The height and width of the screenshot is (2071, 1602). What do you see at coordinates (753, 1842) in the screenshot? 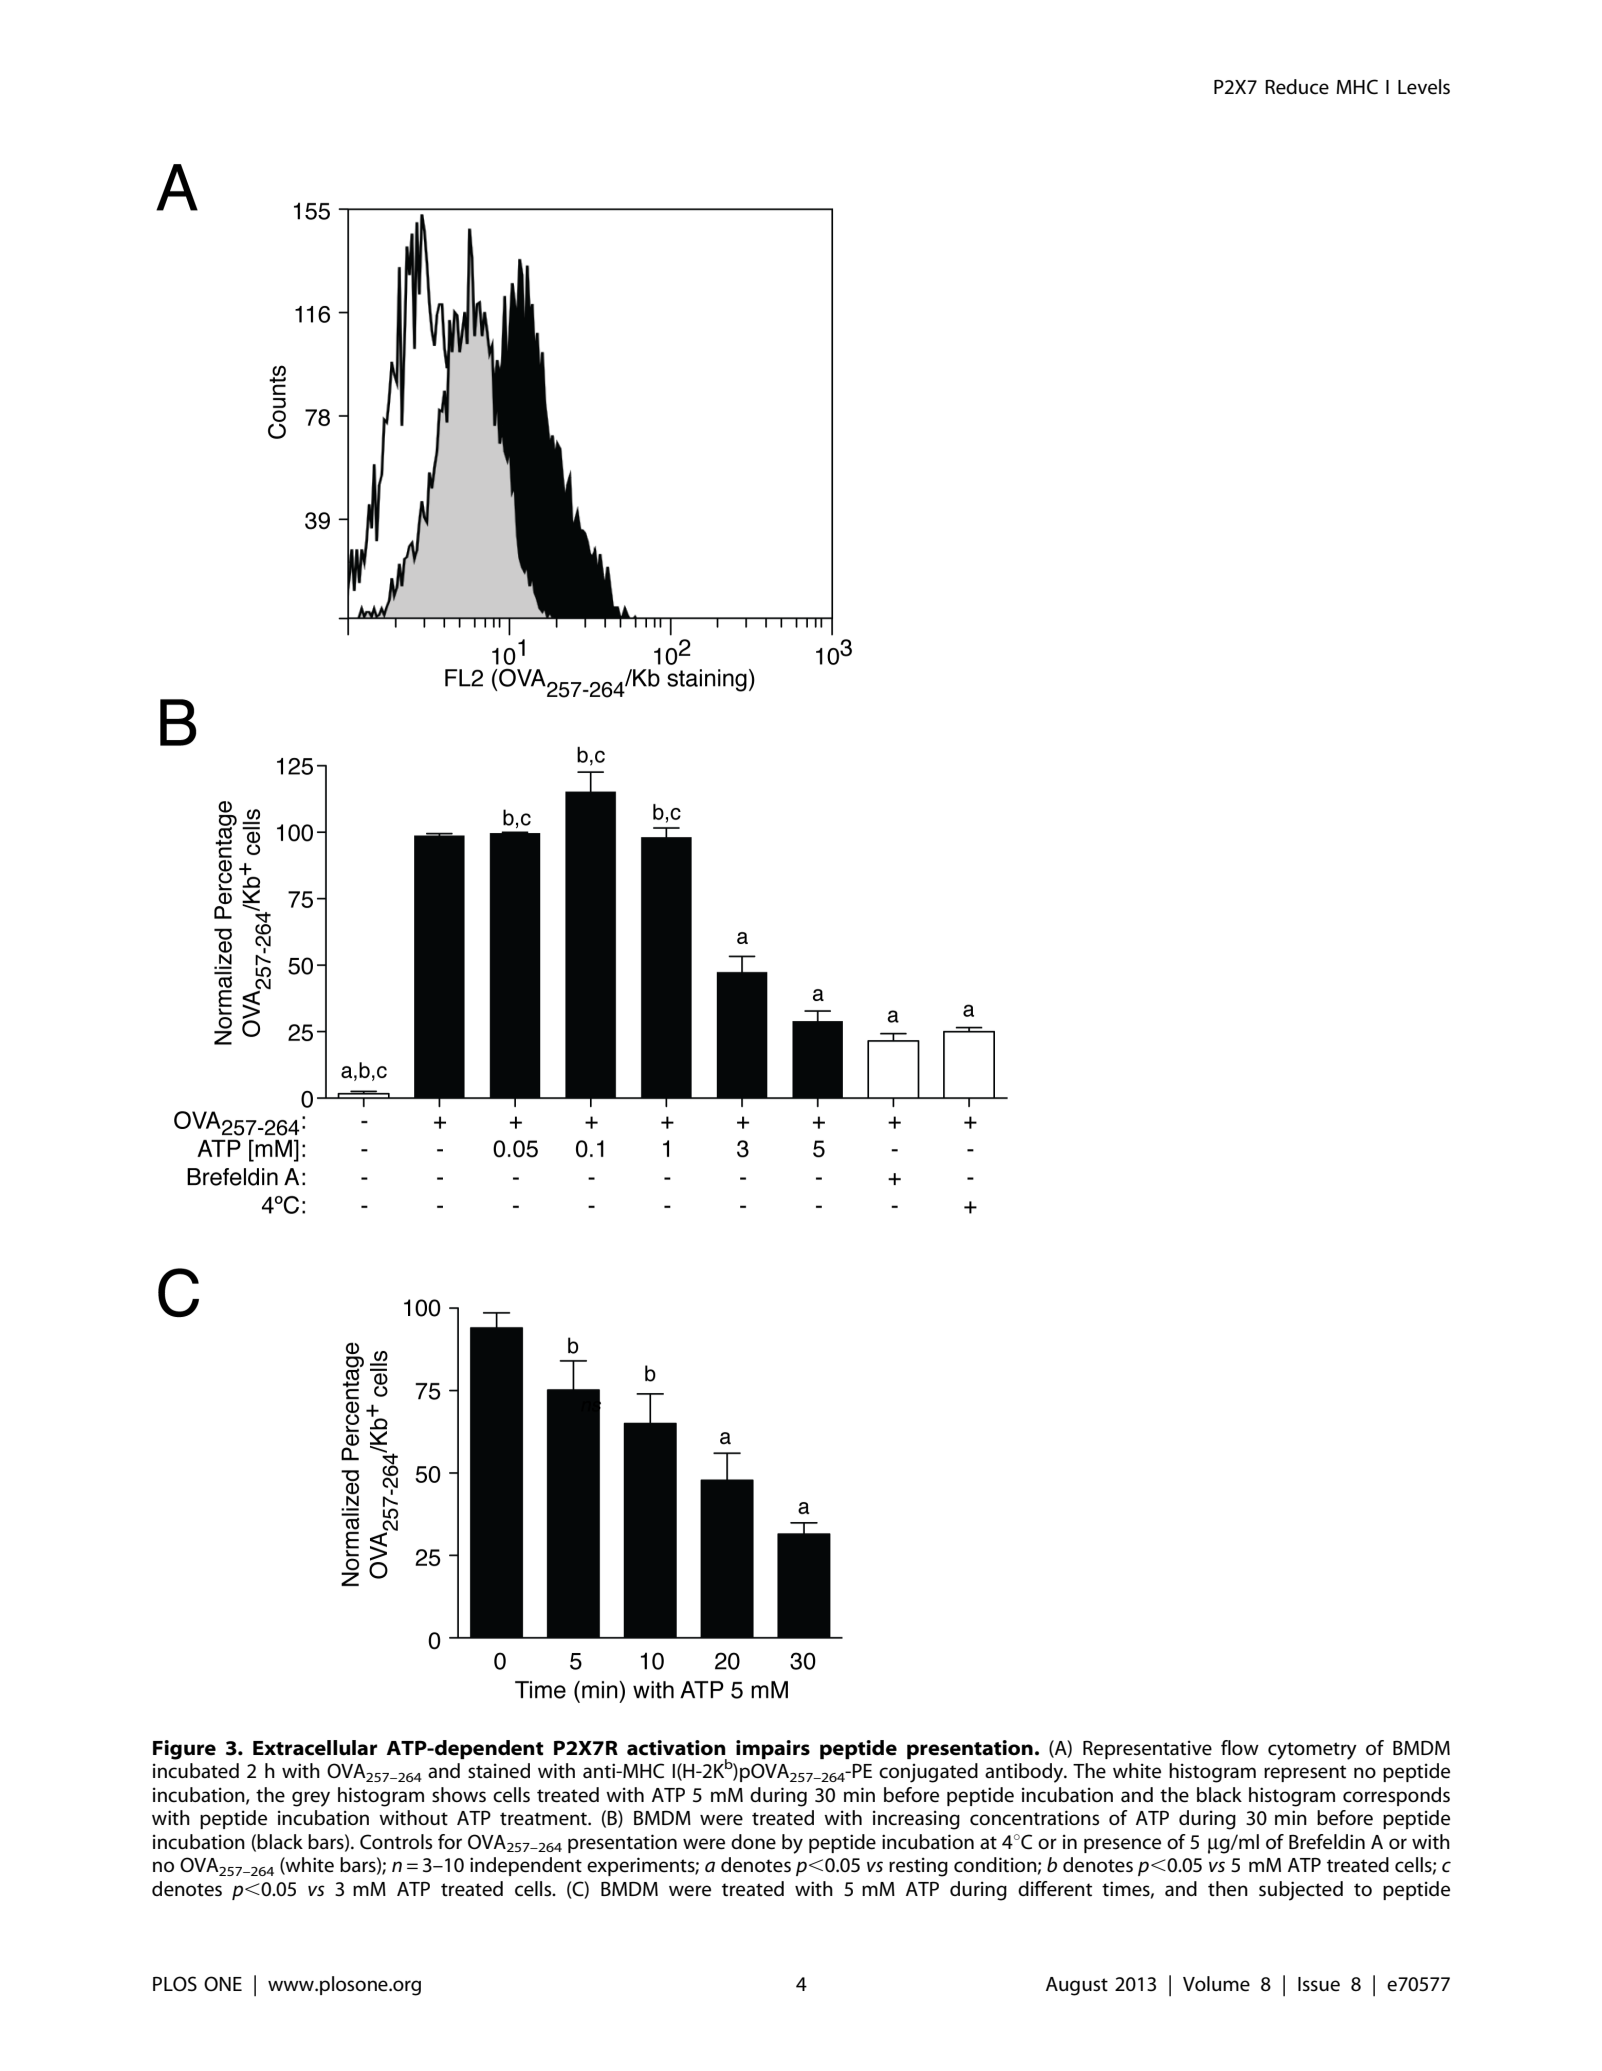
I see `done` at bounding box center [753, 1842].
